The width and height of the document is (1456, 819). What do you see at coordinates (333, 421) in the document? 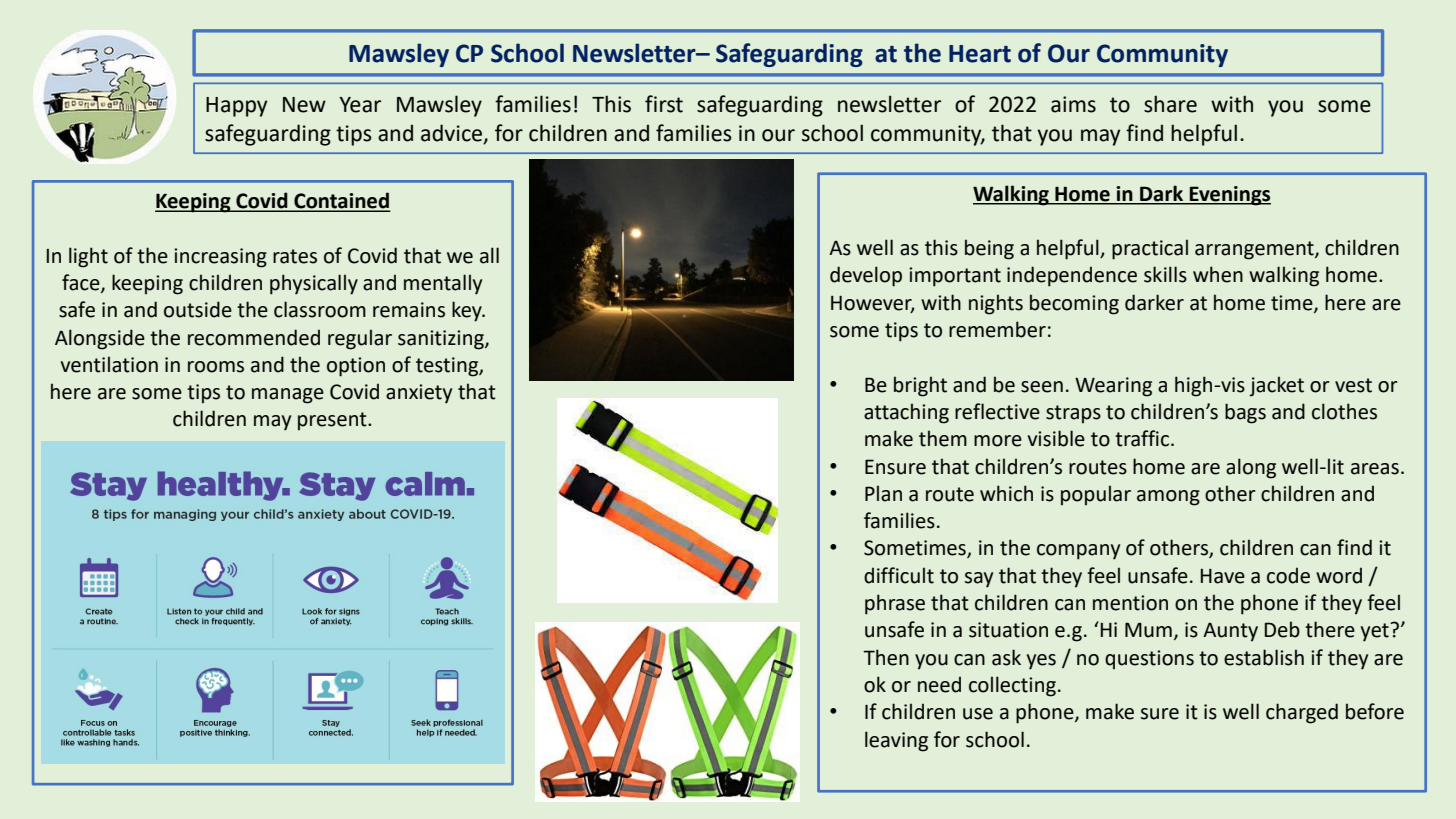
I see `present` at bounding box center [333, 421].
